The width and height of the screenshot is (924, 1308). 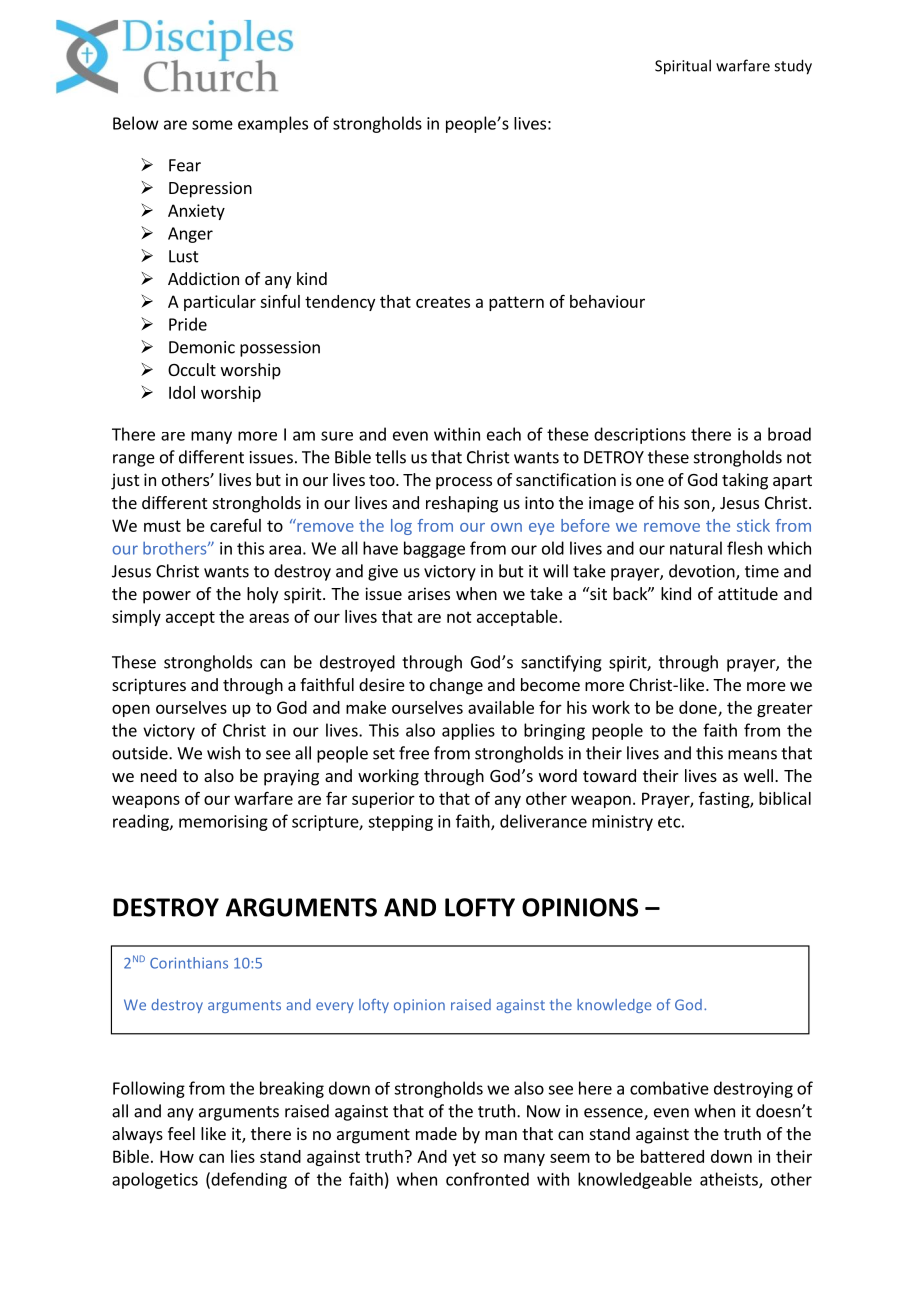 I want to click on feel, so click(x=181, y=1133).
